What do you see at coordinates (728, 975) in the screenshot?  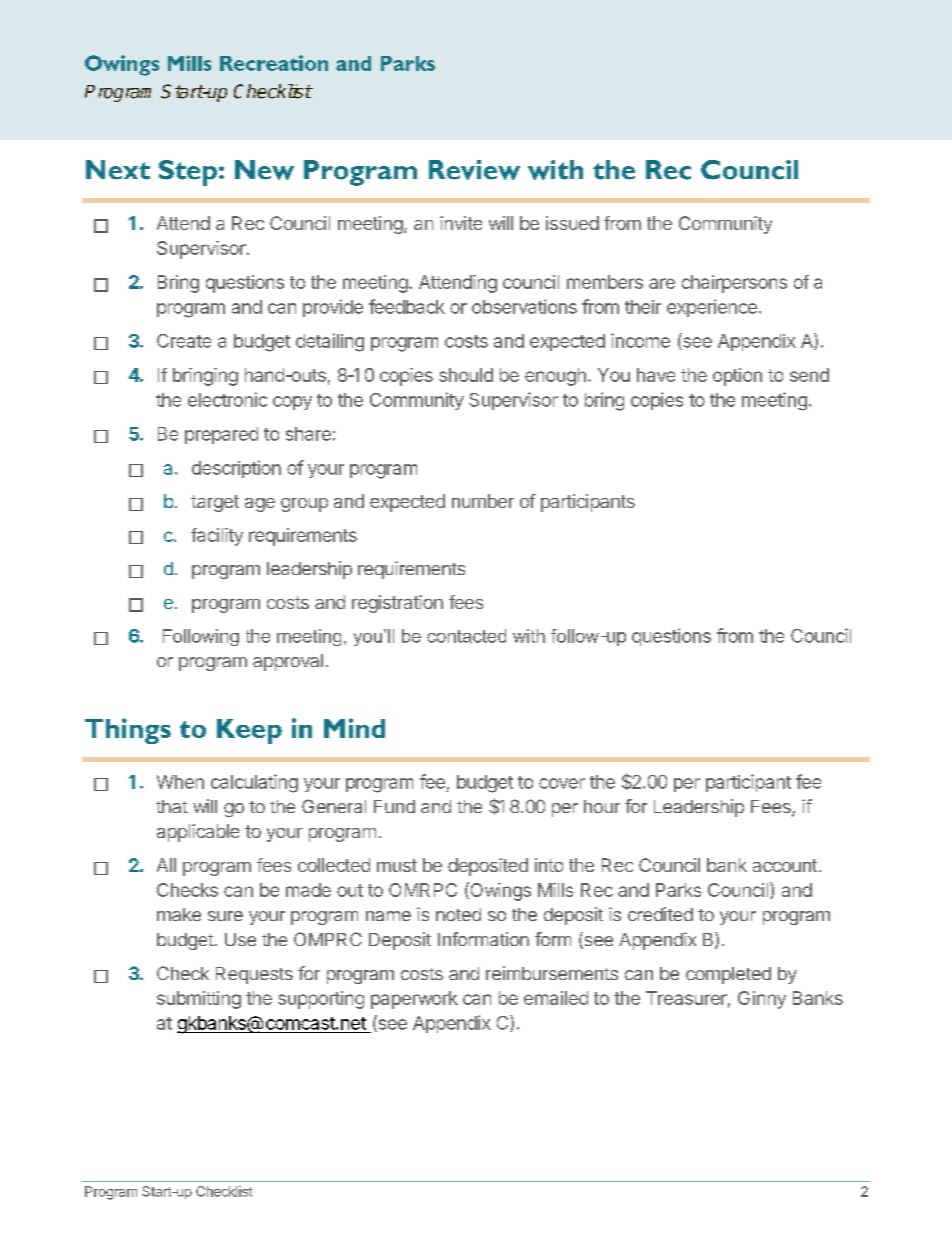 I see `completed` at bounding box center [728, 975].
